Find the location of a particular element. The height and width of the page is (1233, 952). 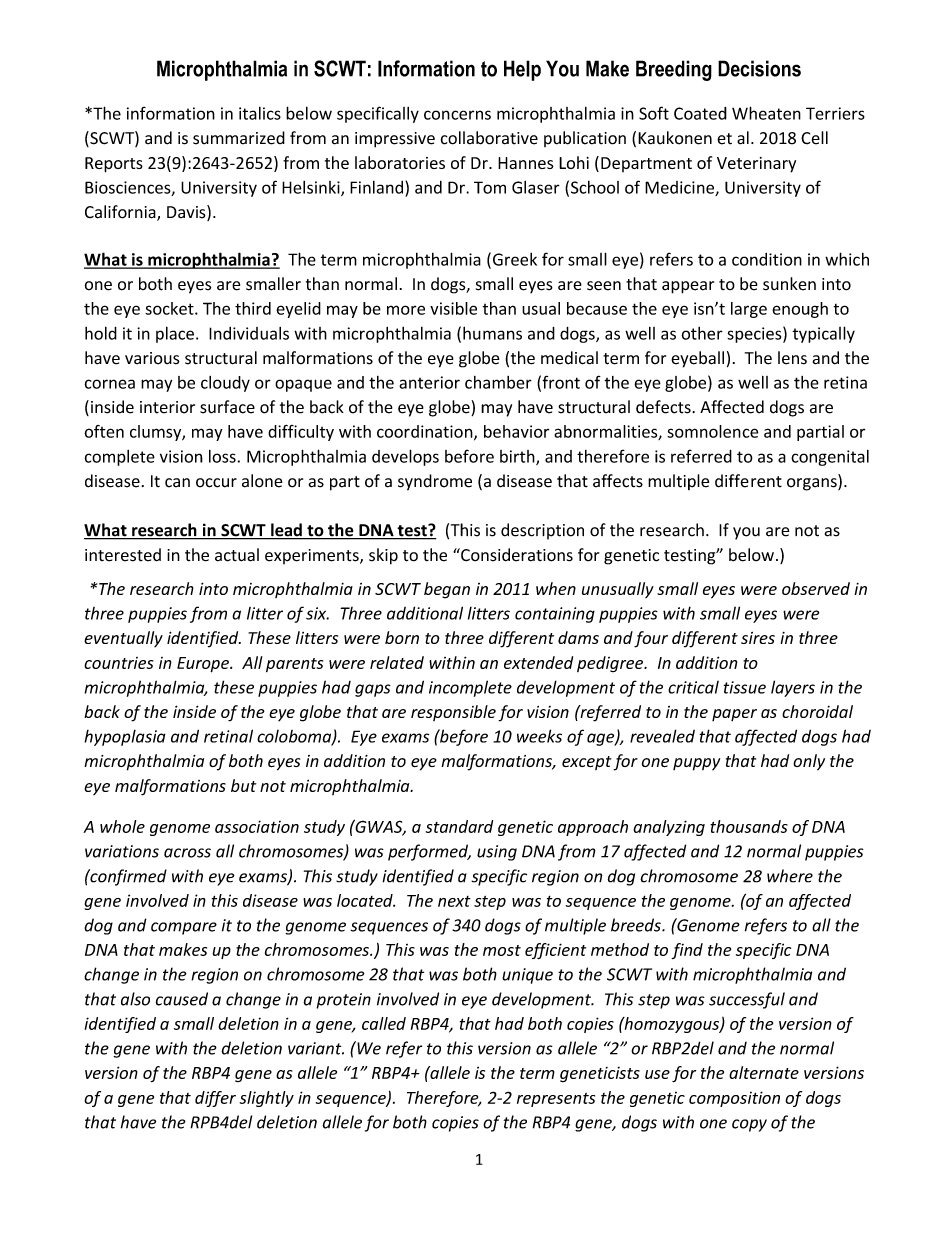

place is located at coordinates (175, 334).
